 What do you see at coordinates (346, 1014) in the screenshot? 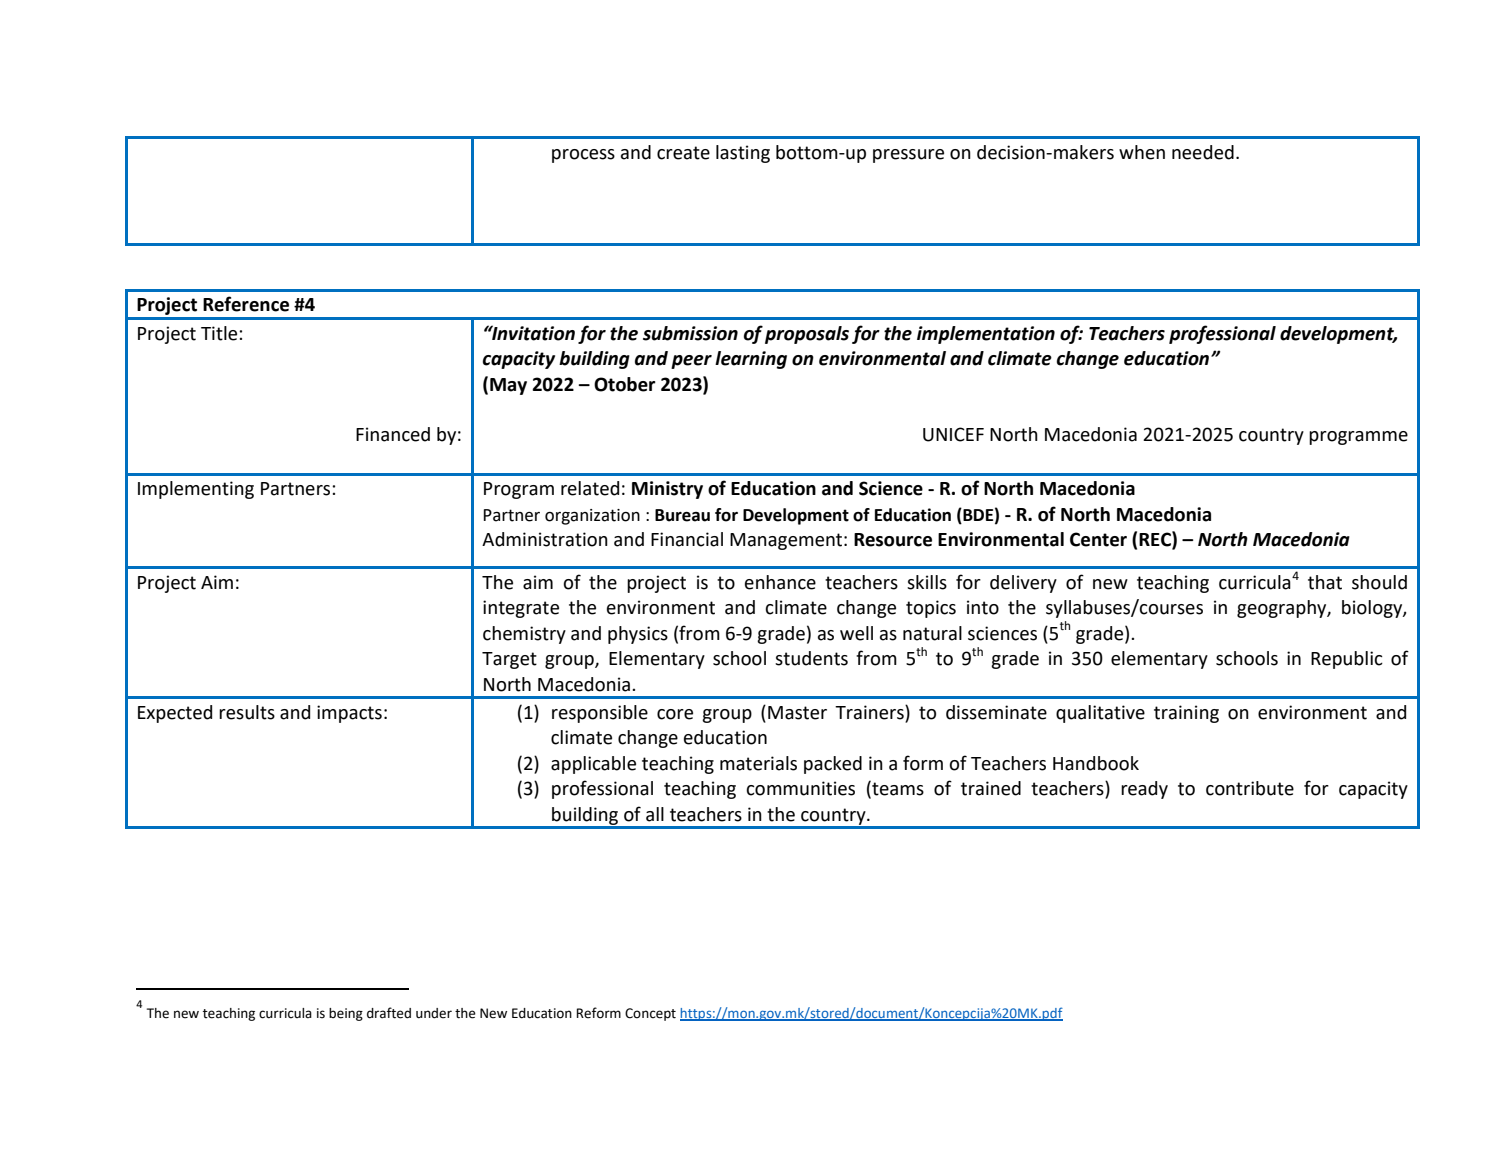
I see `being` at bounding box center [346, 1014].
